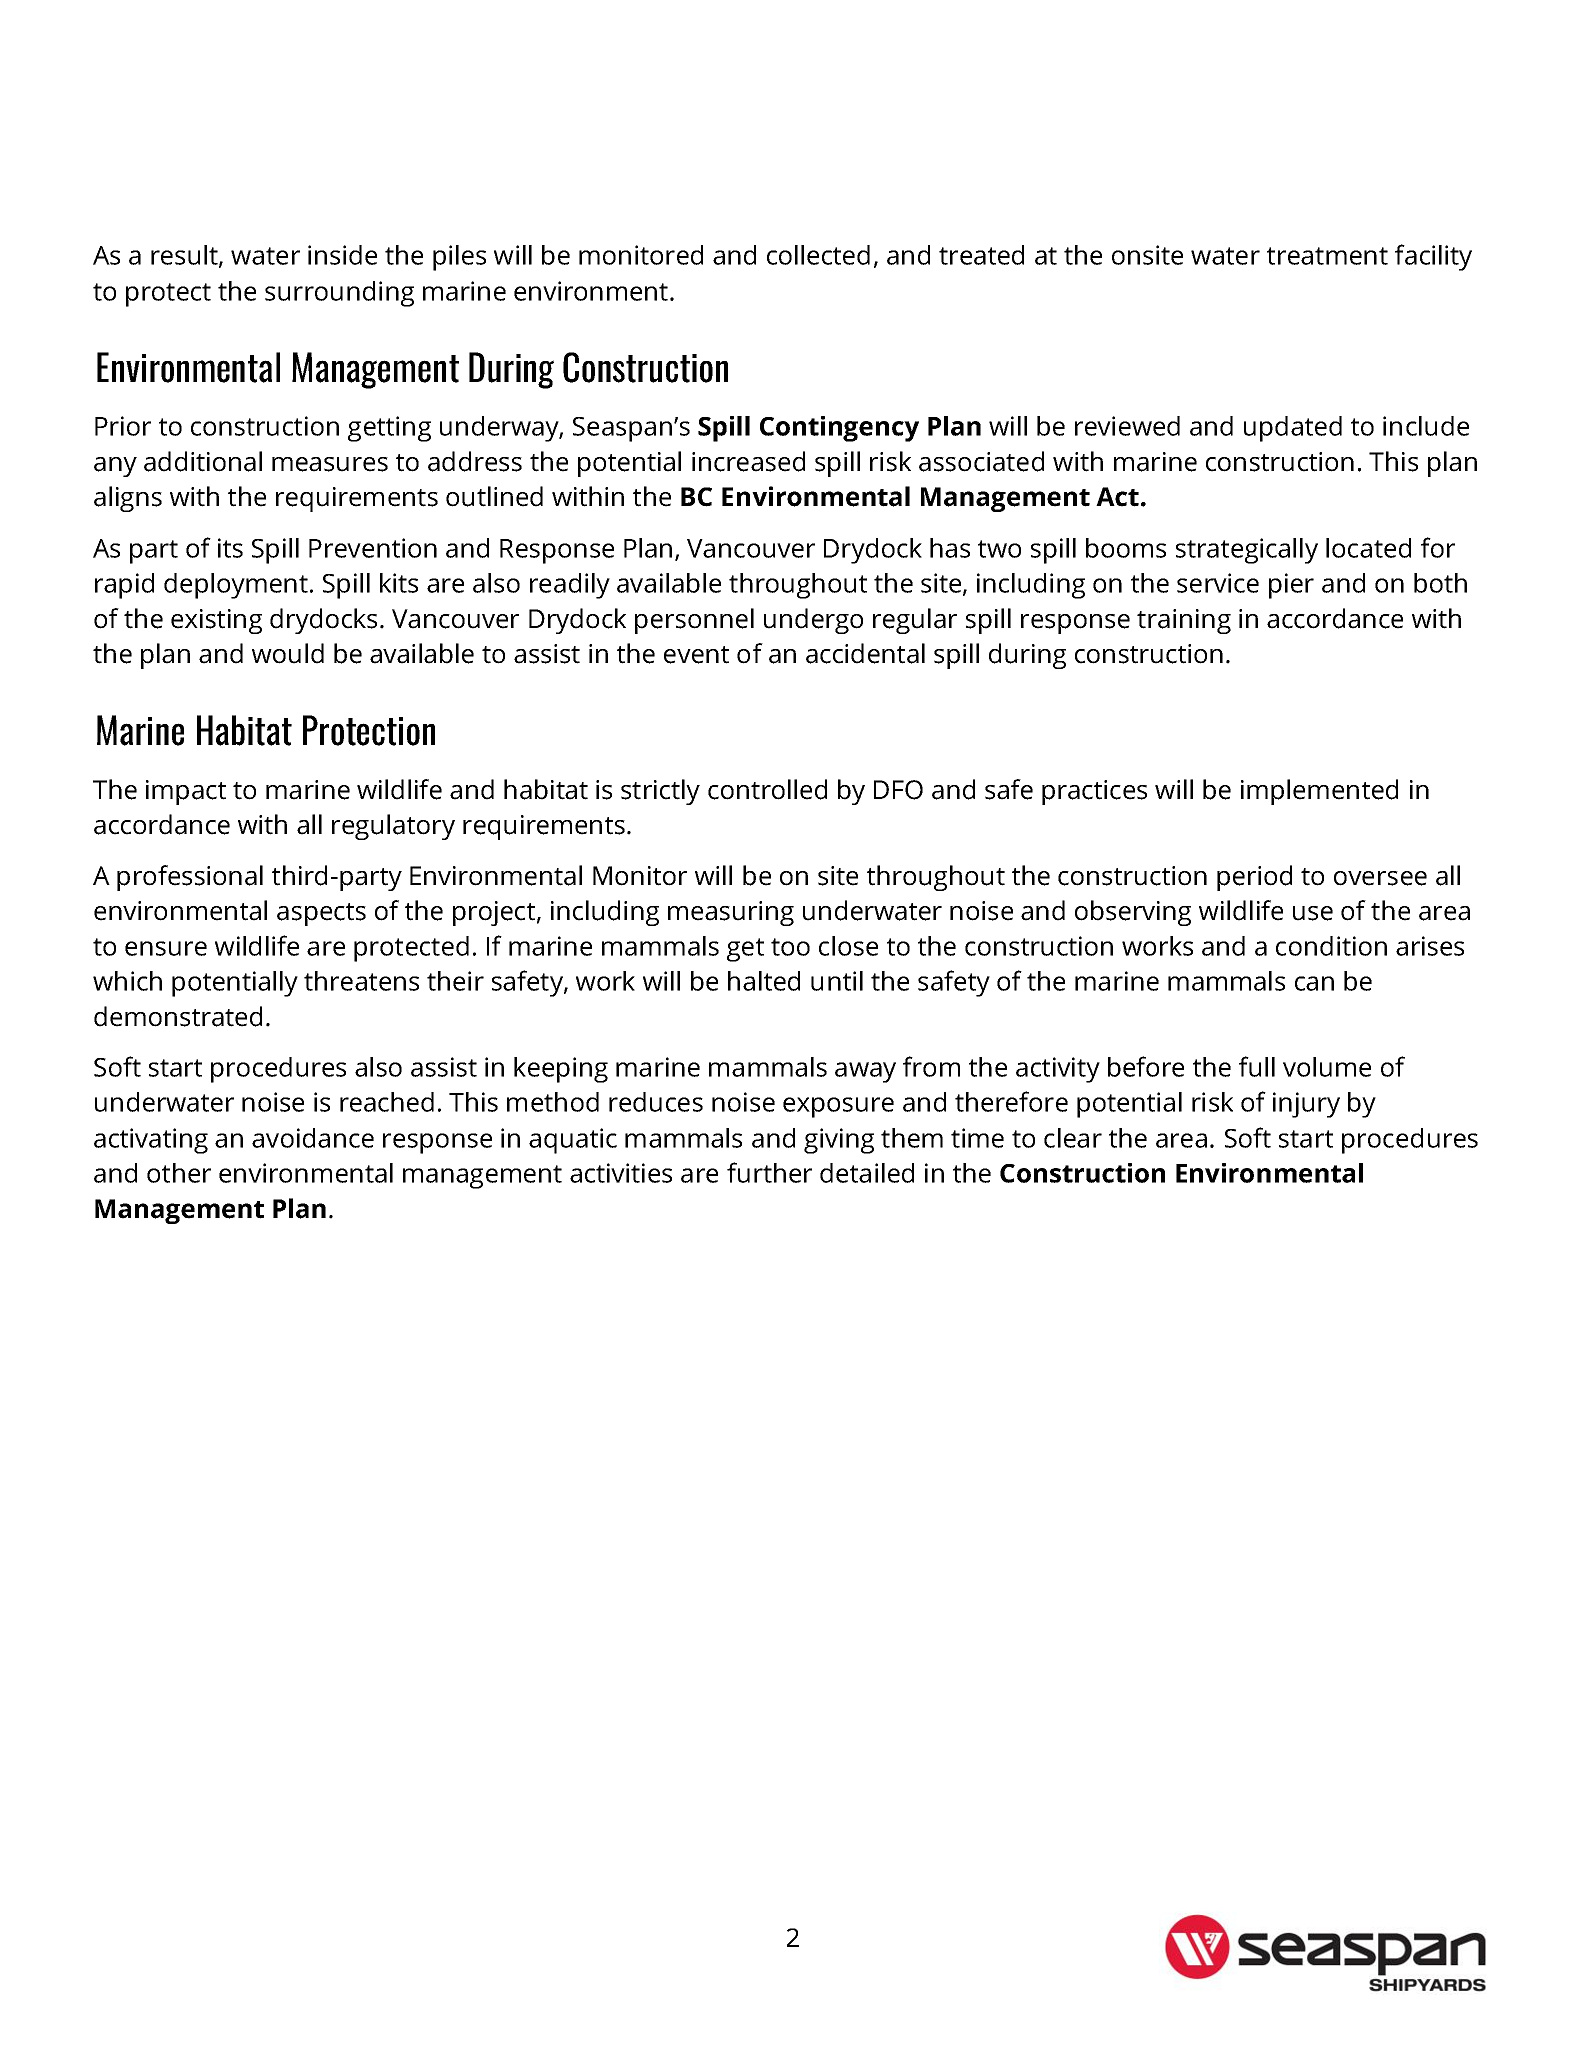 This page has width=1585, height=2051. I want to click on avoidance, so click(313, 1138).
